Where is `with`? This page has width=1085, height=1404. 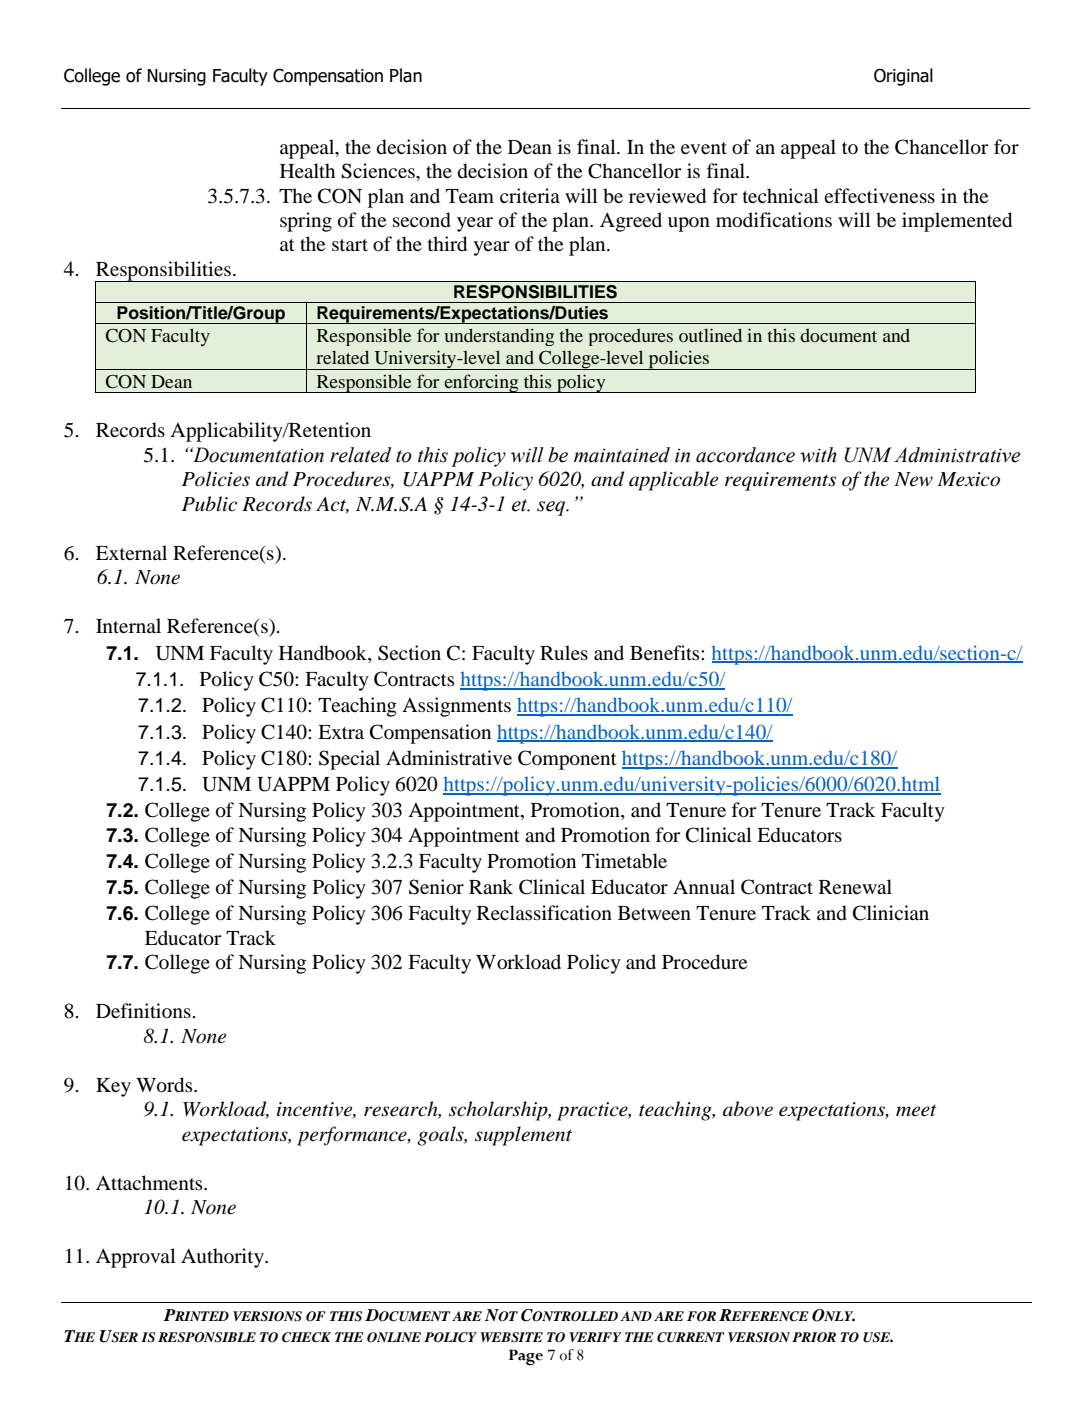
with is located at coordinates (818, 455).
